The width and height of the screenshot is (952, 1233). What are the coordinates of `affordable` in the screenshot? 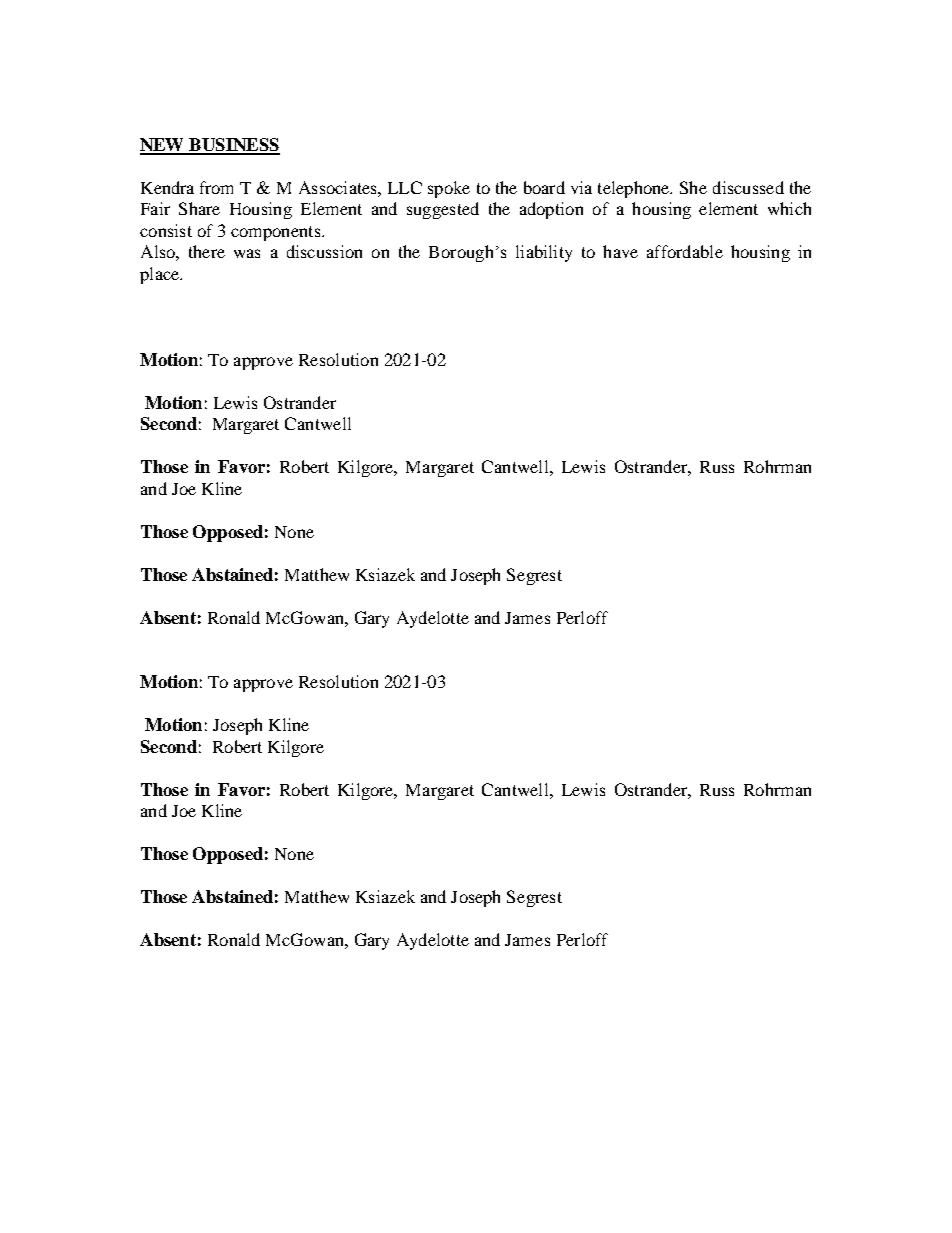 It's located at (685, 251).
